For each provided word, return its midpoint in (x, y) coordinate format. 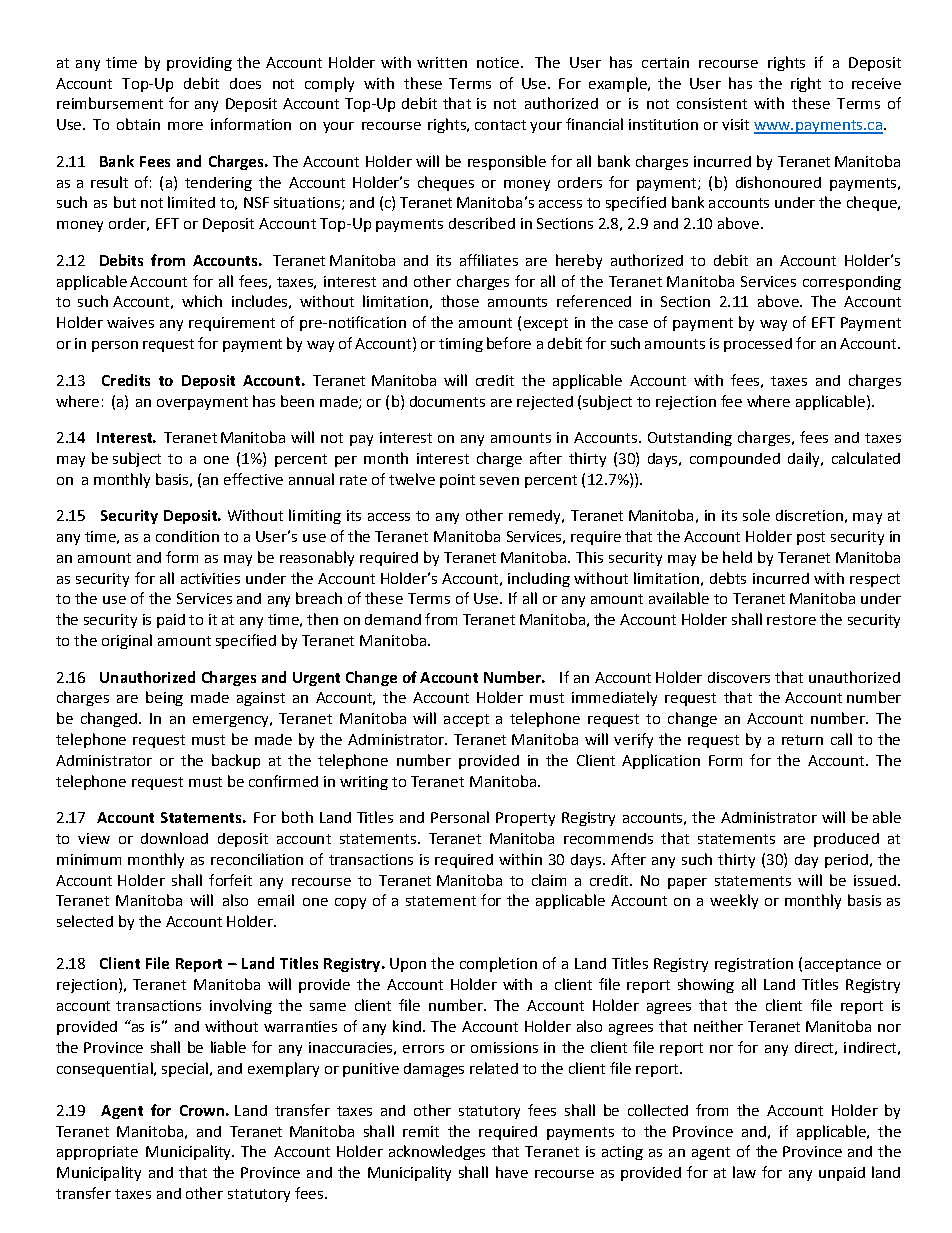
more (185, 126)
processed (758, 345)
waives (130, 322)
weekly (734, 901)
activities (210, 578)
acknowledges (437, 1152)
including (539, 579)
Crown (202, 1110)
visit (735, 124)
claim (549, 880)
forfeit (230, 880)
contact (500, 125)
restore (791, 620)
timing (461, 345)
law (744, 1172)
